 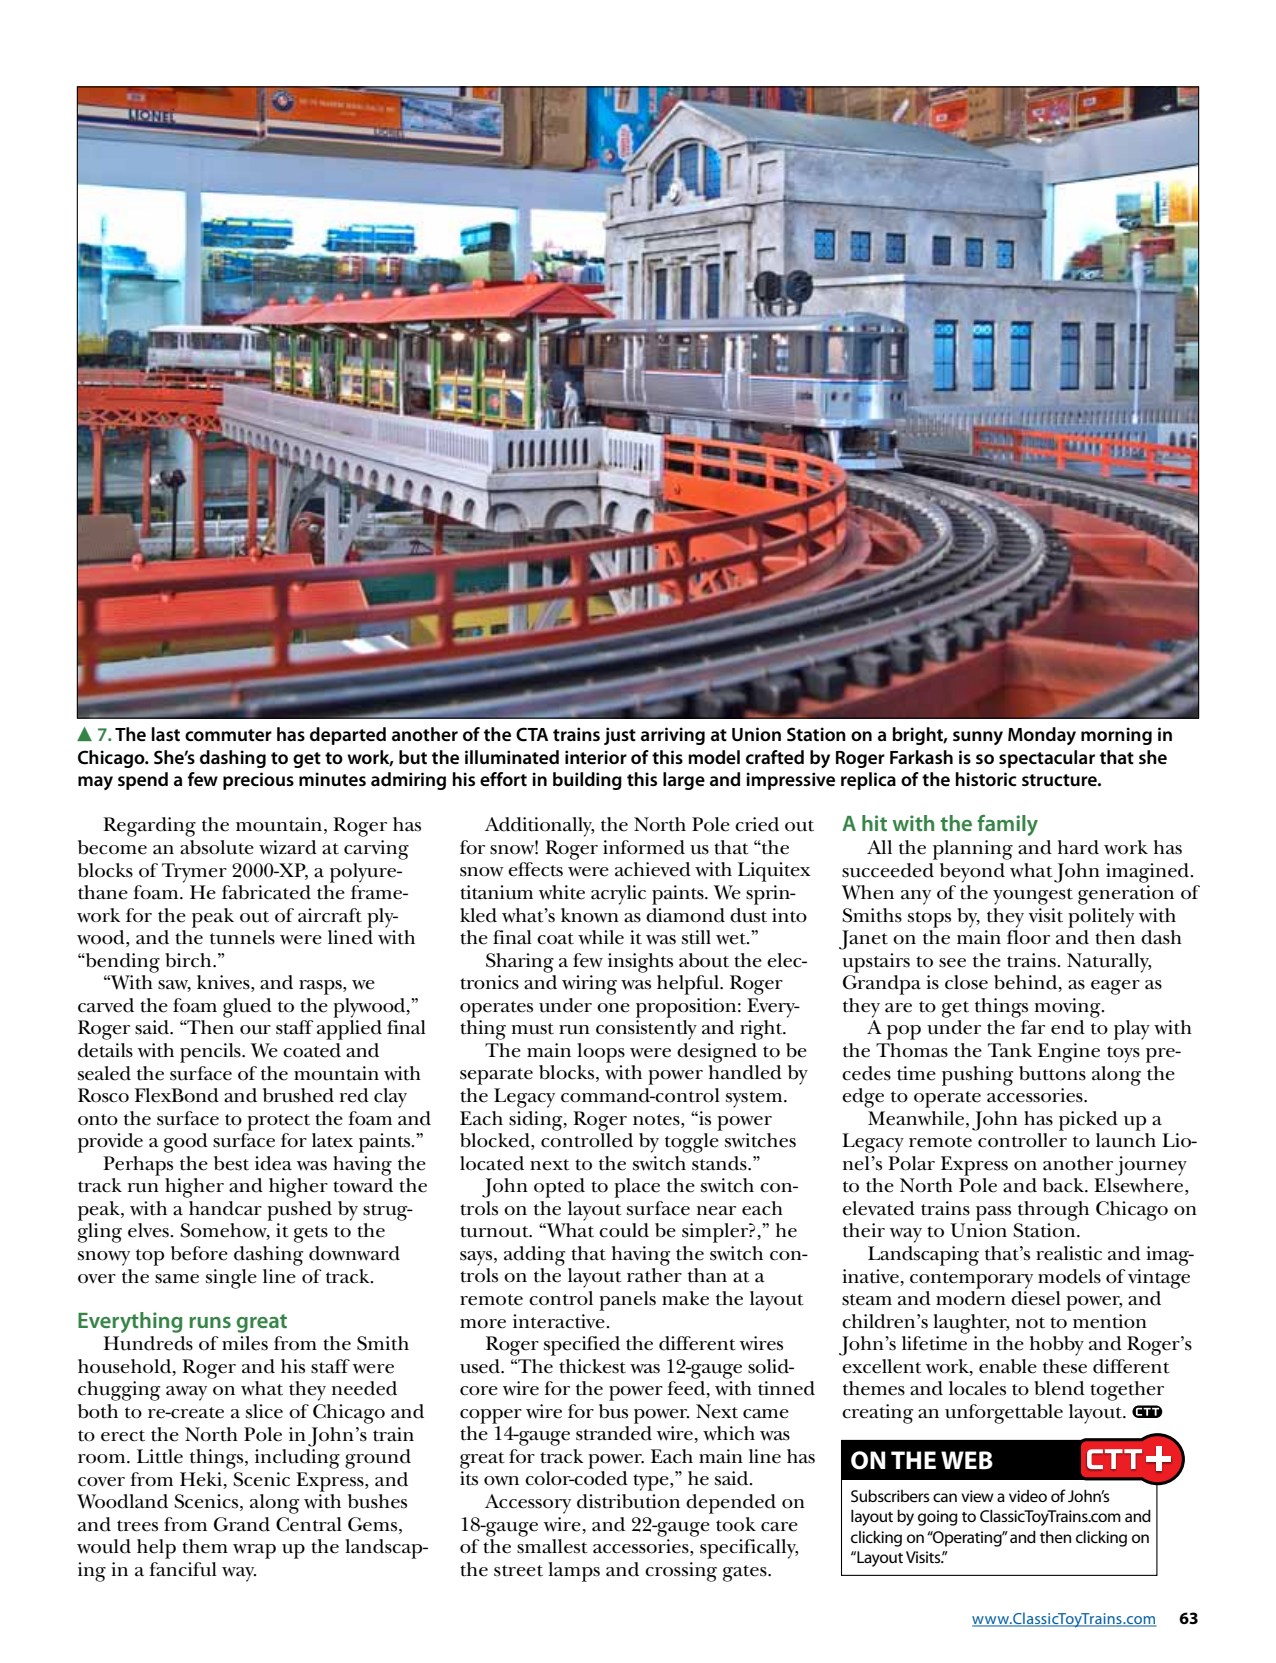 I want to click on interior, so click(x=596, y=757).
